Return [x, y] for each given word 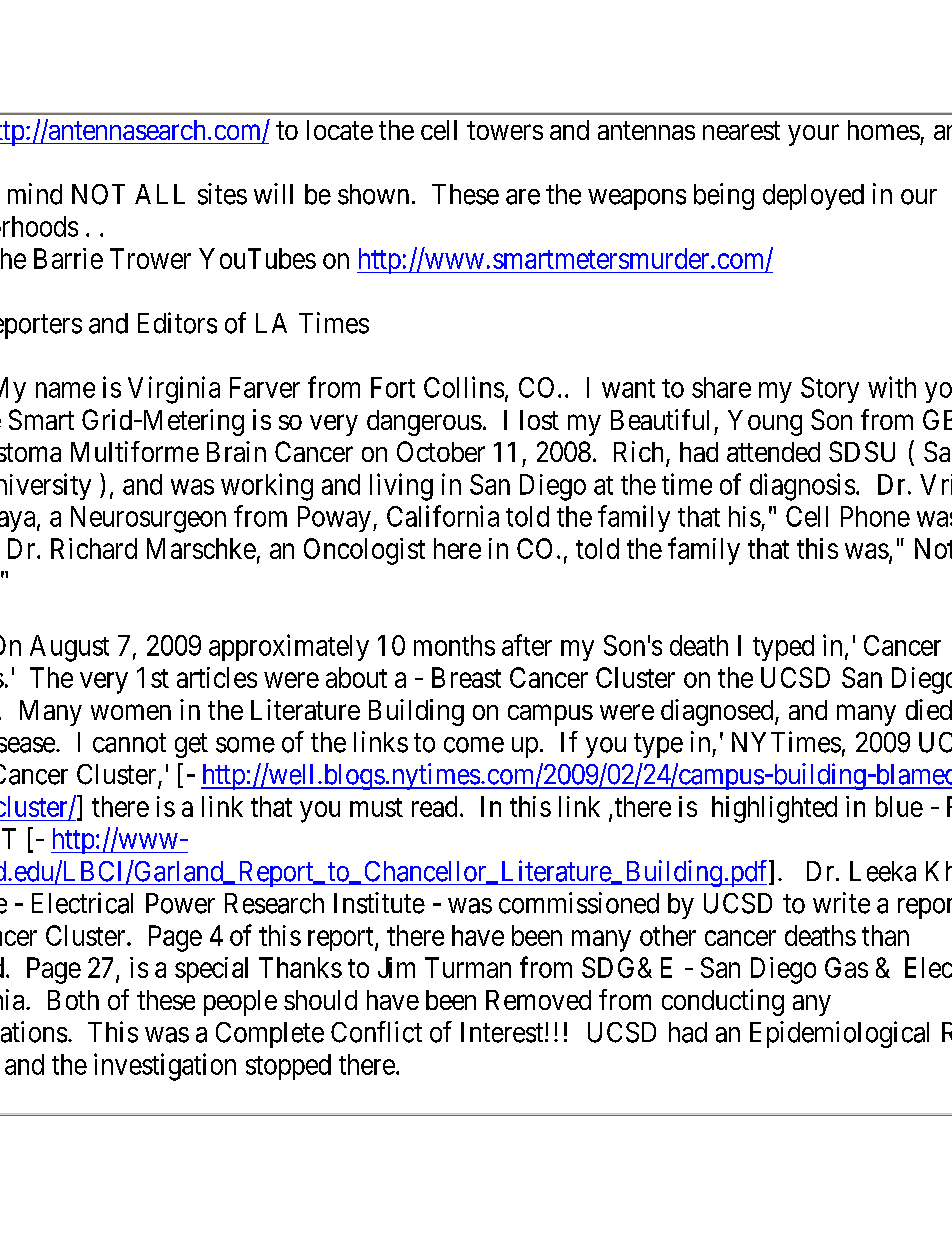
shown [373, 194]
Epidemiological [839, 1034]
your [813, 135]
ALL [160, 194]
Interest [503, 1032]
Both [73, 1000]
